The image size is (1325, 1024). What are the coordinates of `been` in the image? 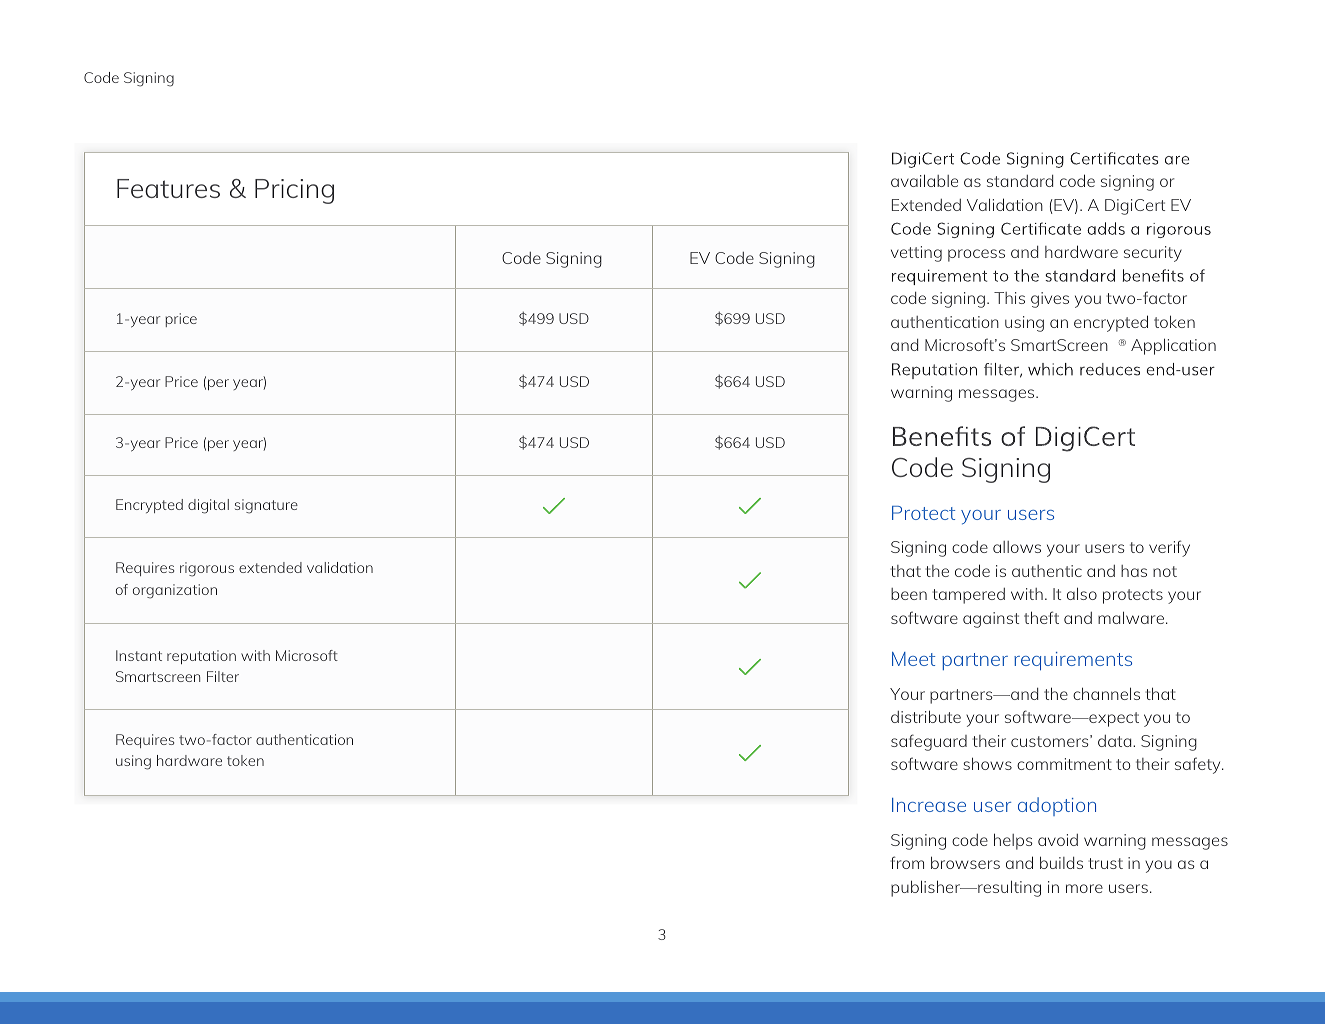 It's located at (909, 594).
